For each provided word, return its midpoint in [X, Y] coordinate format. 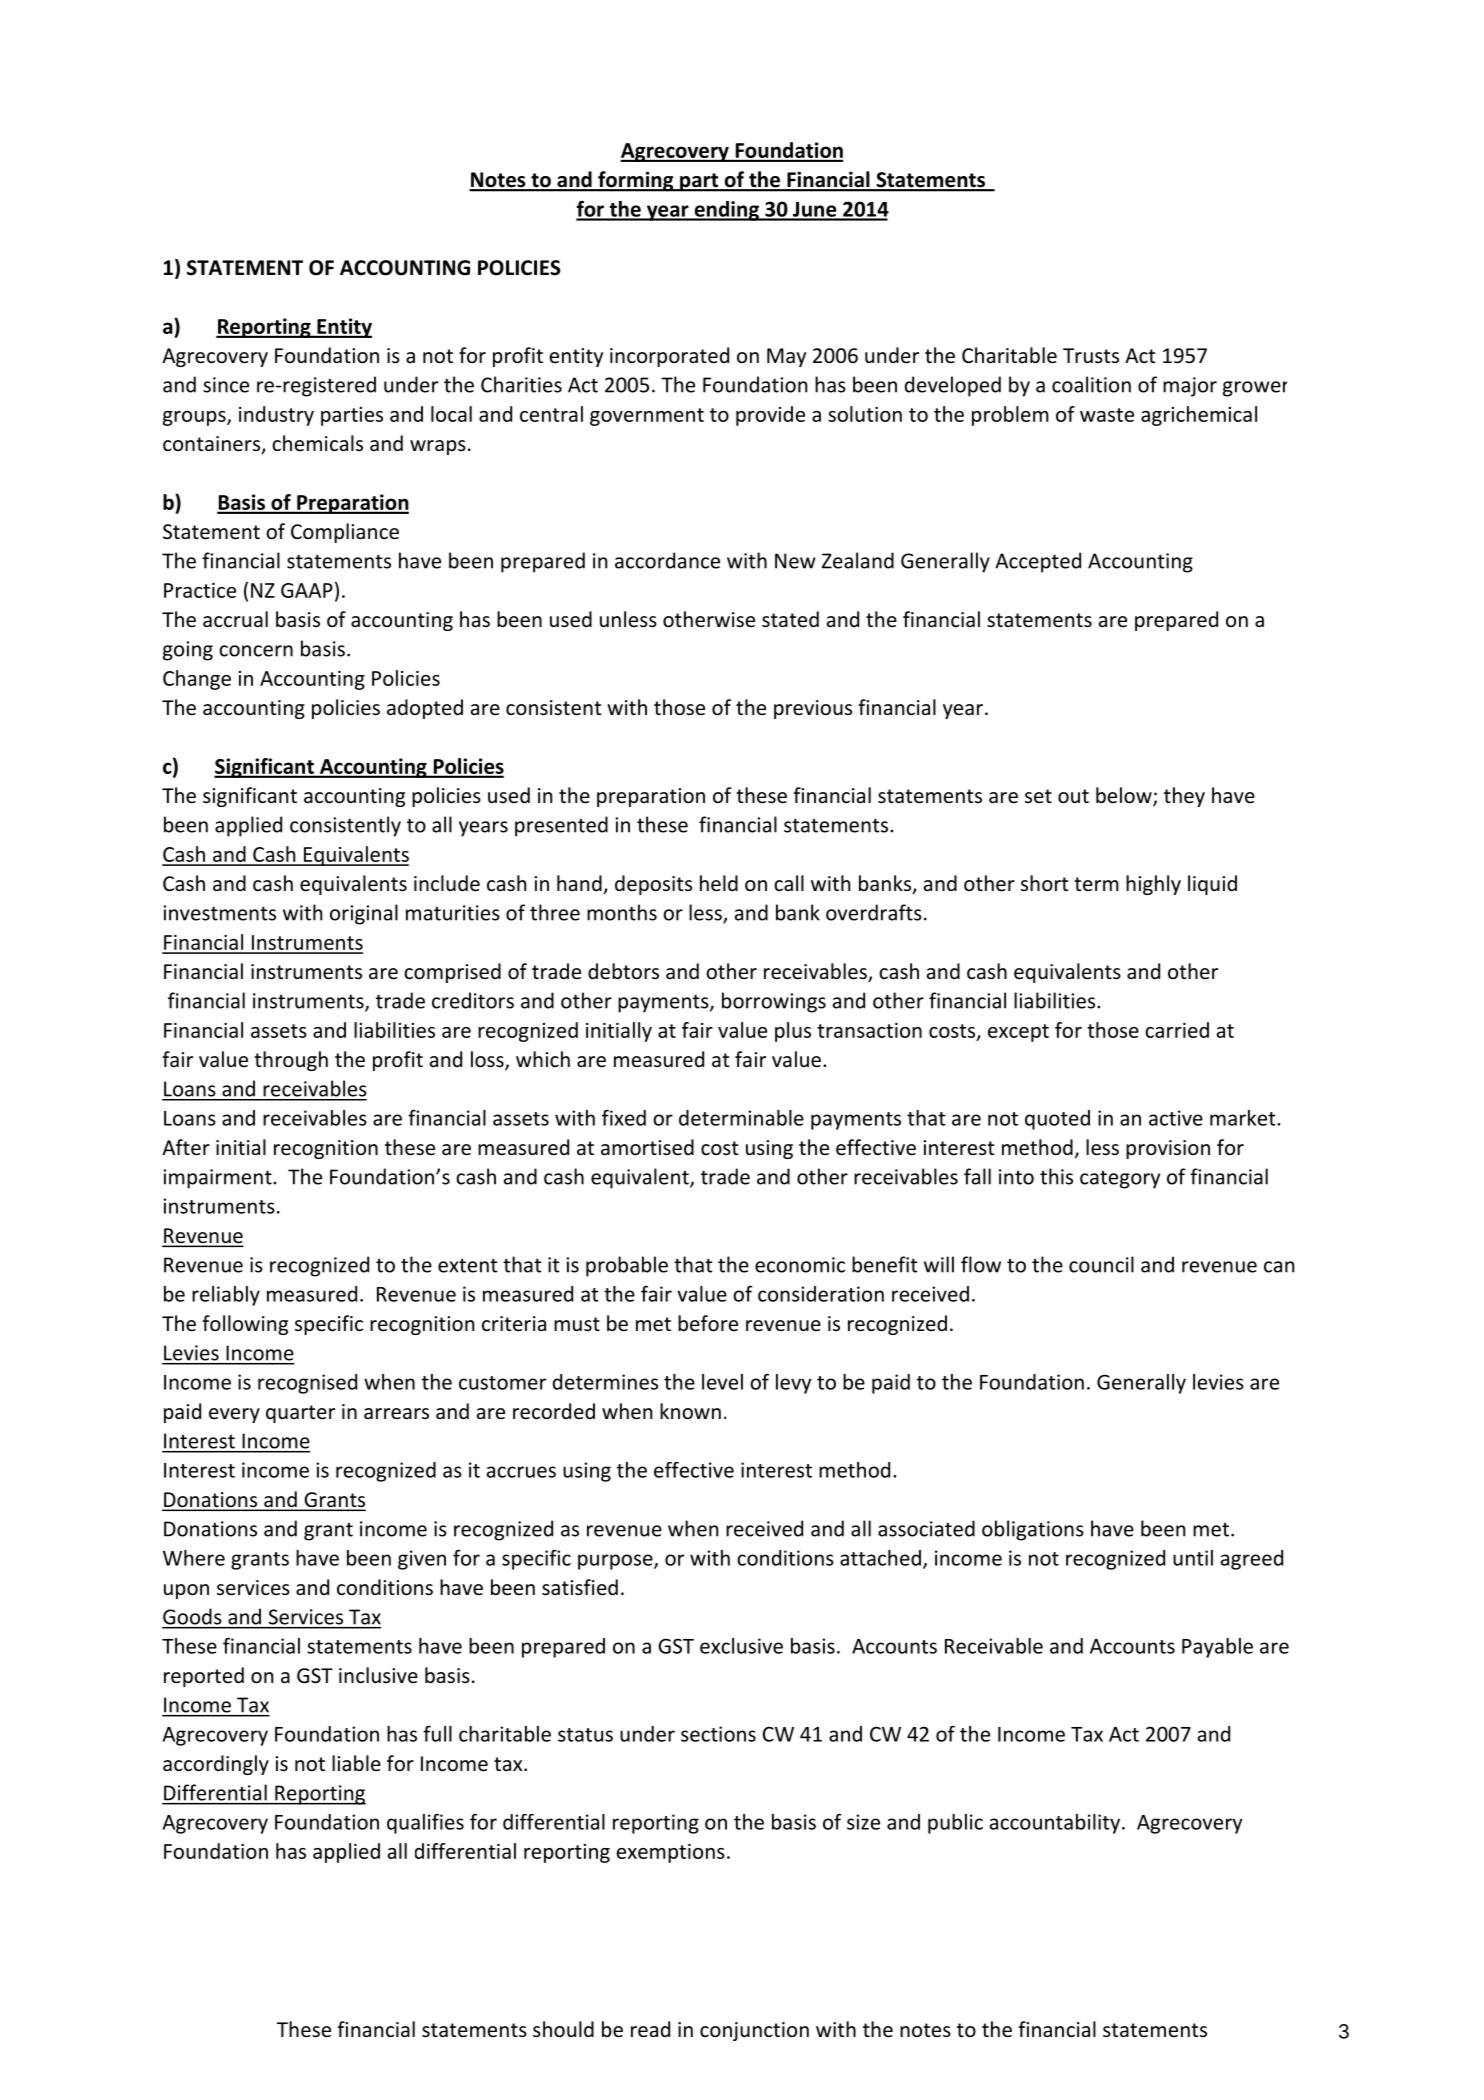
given [422, 1560]
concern [256, 651]
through [291, 1061]
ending [726, 211]
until [1193, 1558]
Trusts [1091, 356]
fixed [624, 1118]
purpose [616, 1562]
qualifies [425, 1823]
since [226, 385]
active [1176, 1118]
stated [790, 619]
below [1125, 796]
